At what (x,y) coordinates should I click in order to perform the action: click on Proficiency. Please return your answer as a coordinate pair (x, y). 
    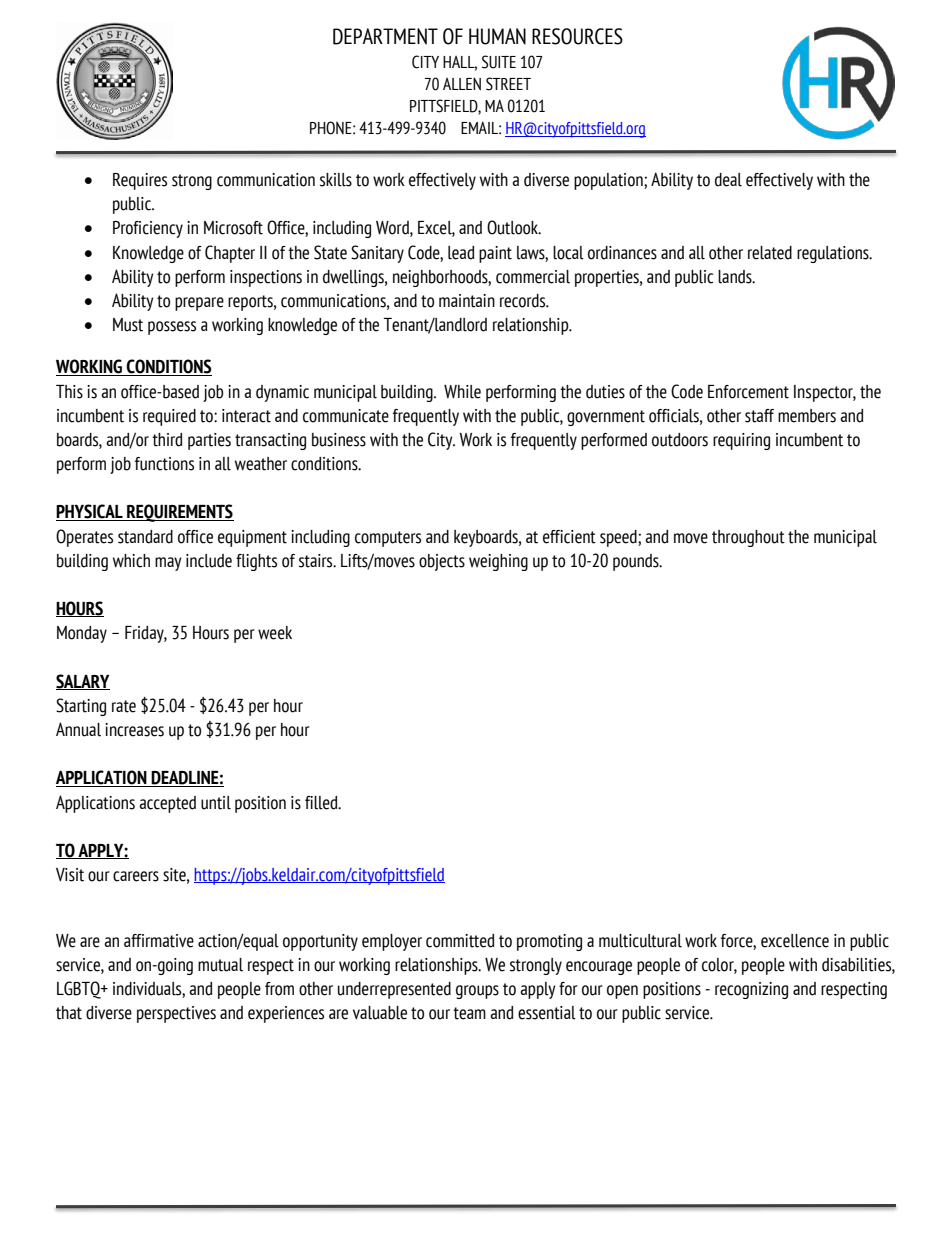
    Looking at the image, I should click on (148, 229).
